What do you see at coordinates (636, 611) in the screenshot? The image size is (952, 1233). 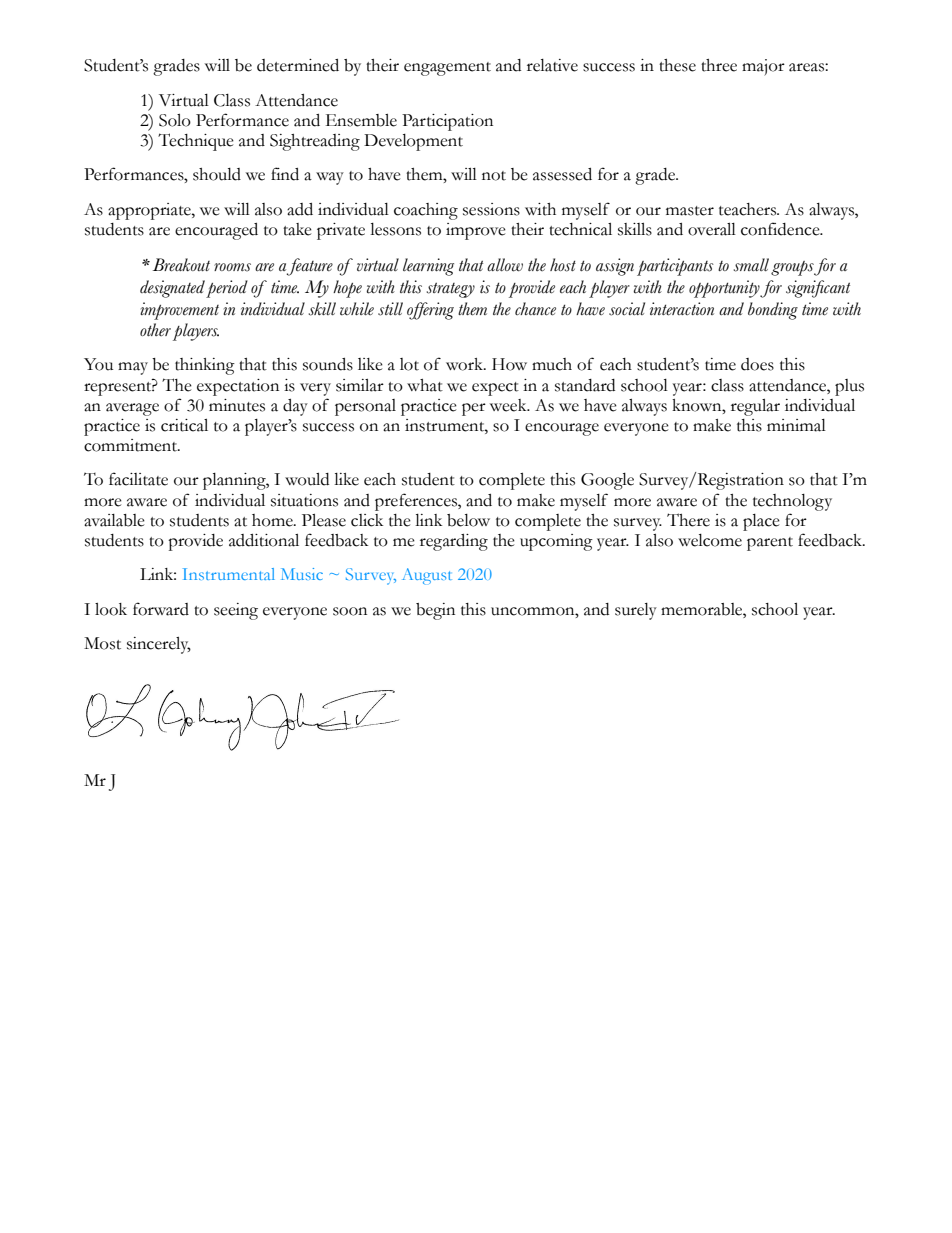 I see `surely` at bounding box center [636, 611].
